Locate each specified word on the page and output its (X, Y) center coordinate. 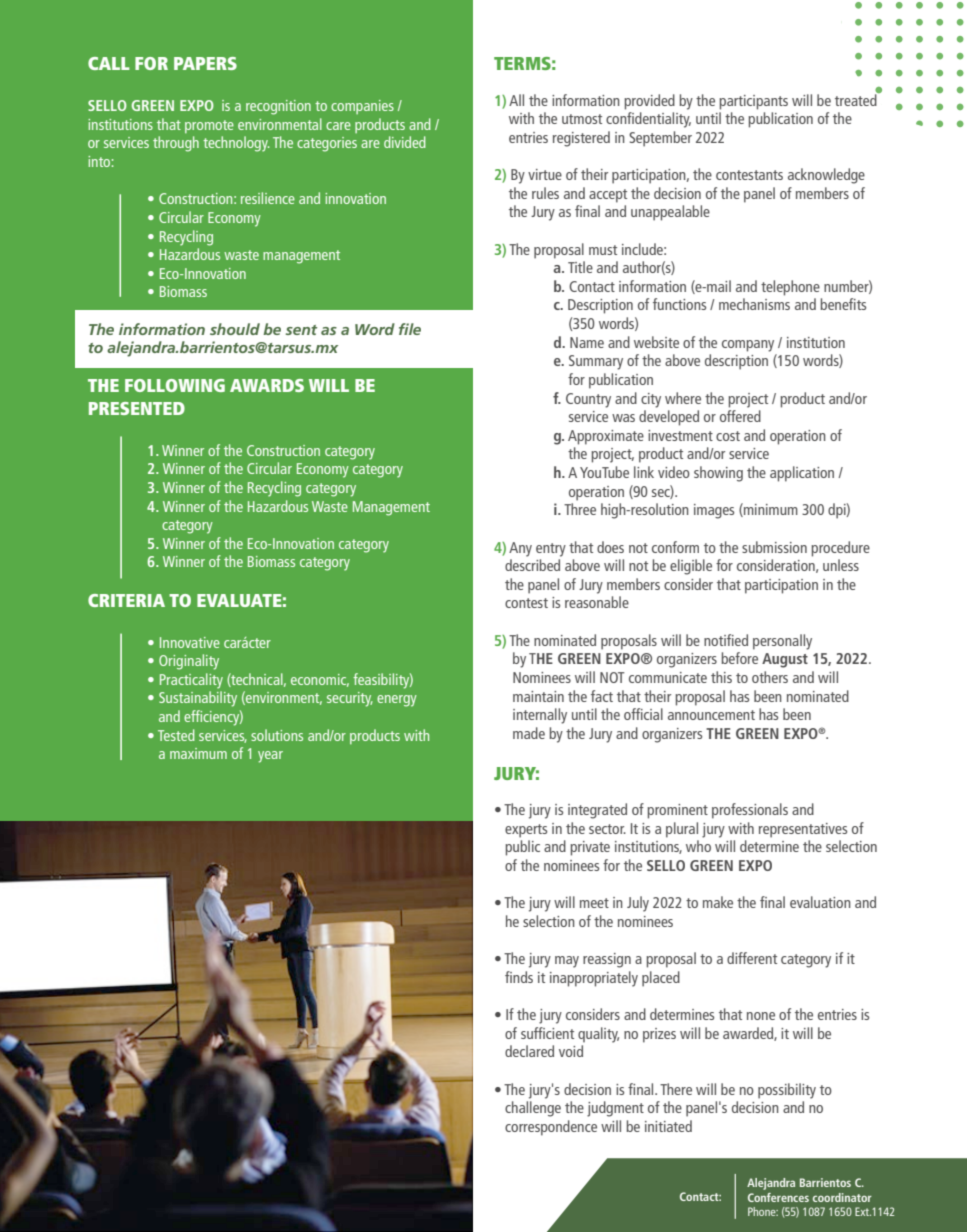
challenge (533, 1109)
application (802, 474)
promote (209, 126)
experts (526, 831)
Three (580, 509)
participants (753, 102)
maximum (198, 753)
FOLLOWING (175, 385)
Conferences (778, 1197)
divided (405, 142)
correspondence (551, 1128)
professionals (750, 811)
